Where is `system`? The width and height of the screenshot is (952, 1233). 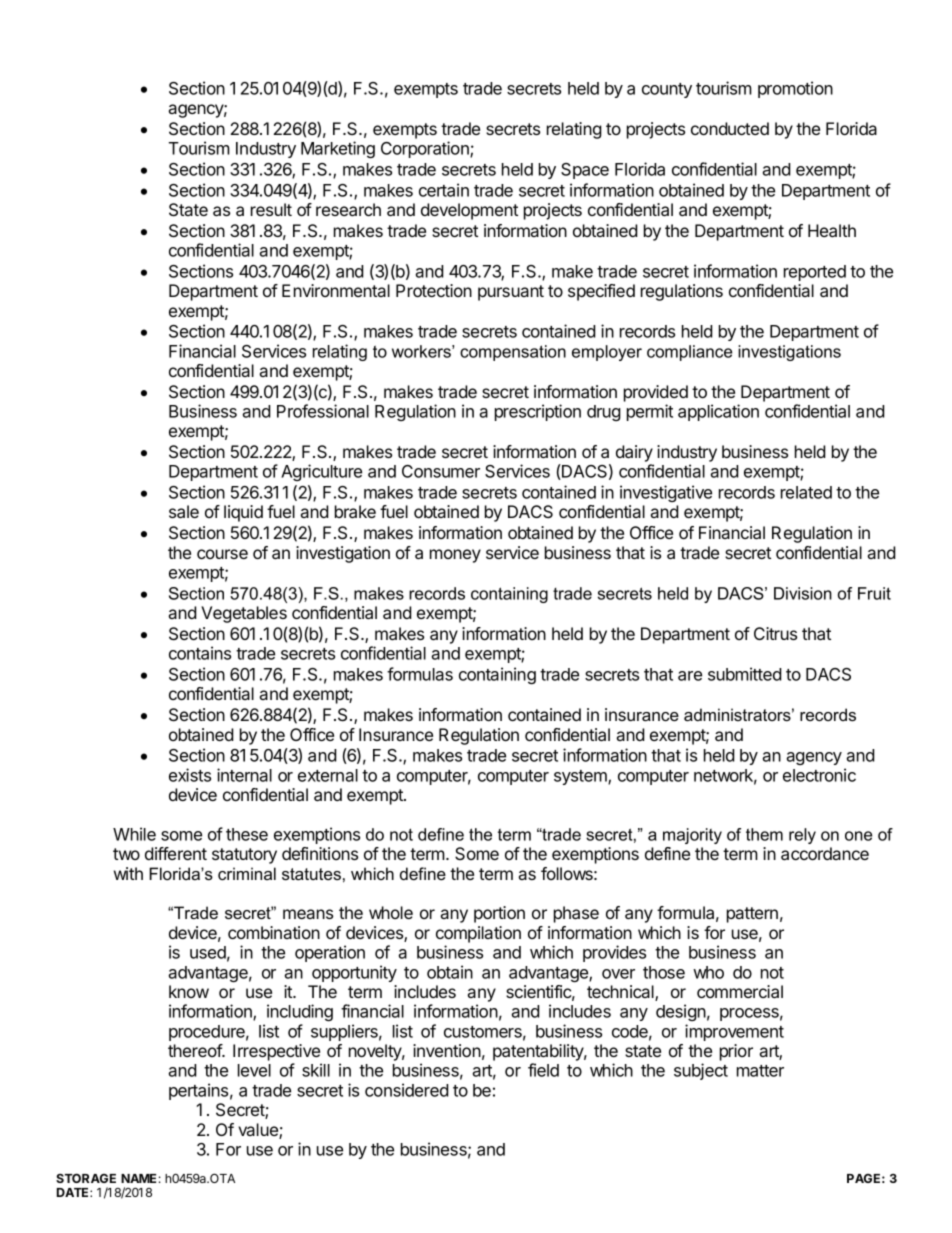
system is located at coordinates (581, 777).
